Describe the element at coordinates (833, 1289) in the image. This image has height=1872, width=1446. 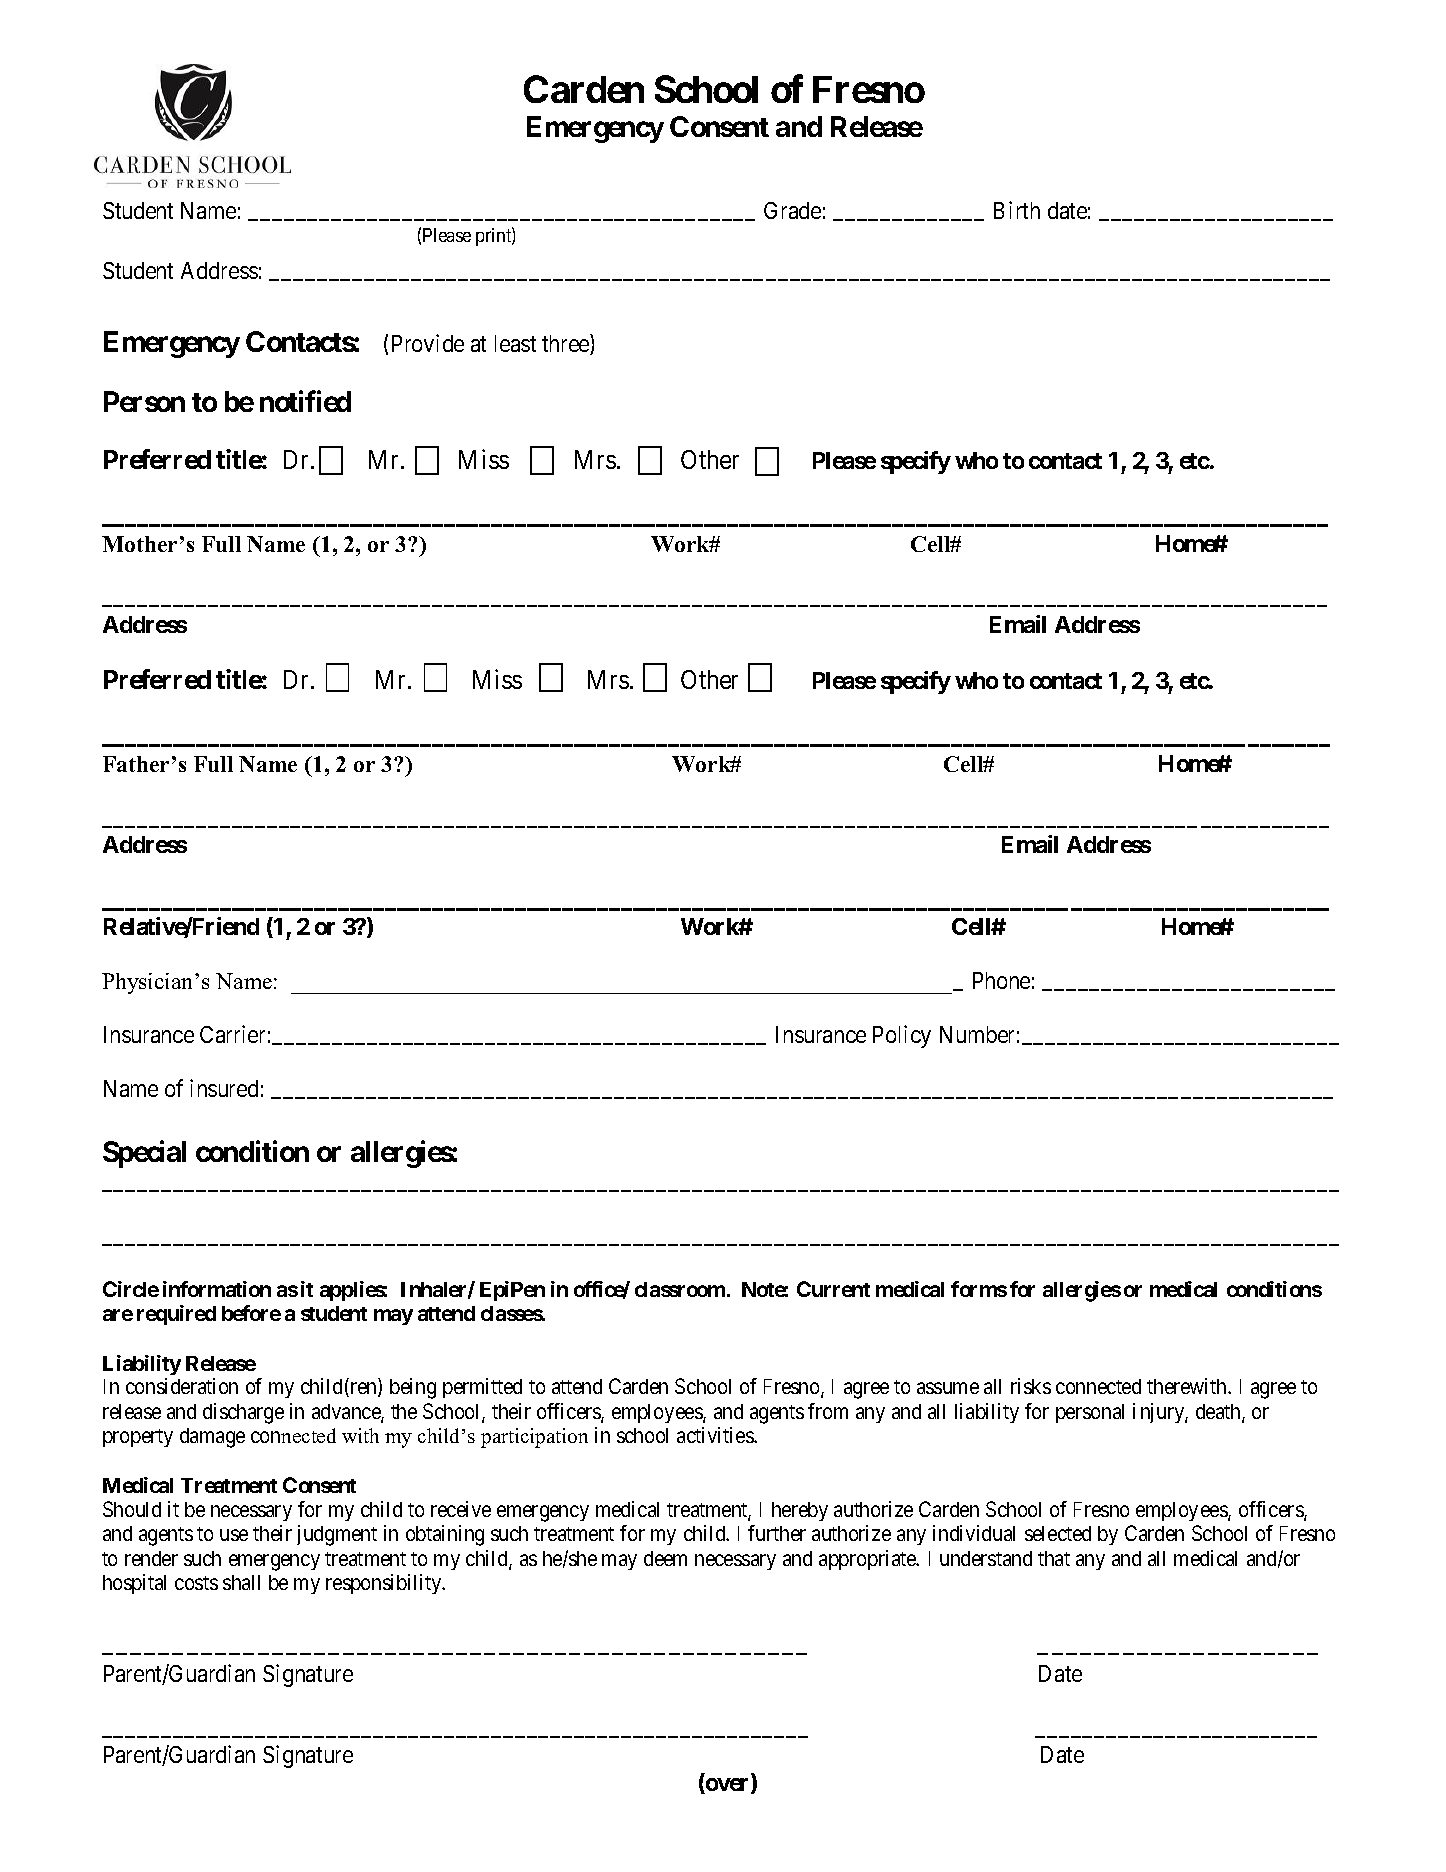
I see `Current` at that location.
